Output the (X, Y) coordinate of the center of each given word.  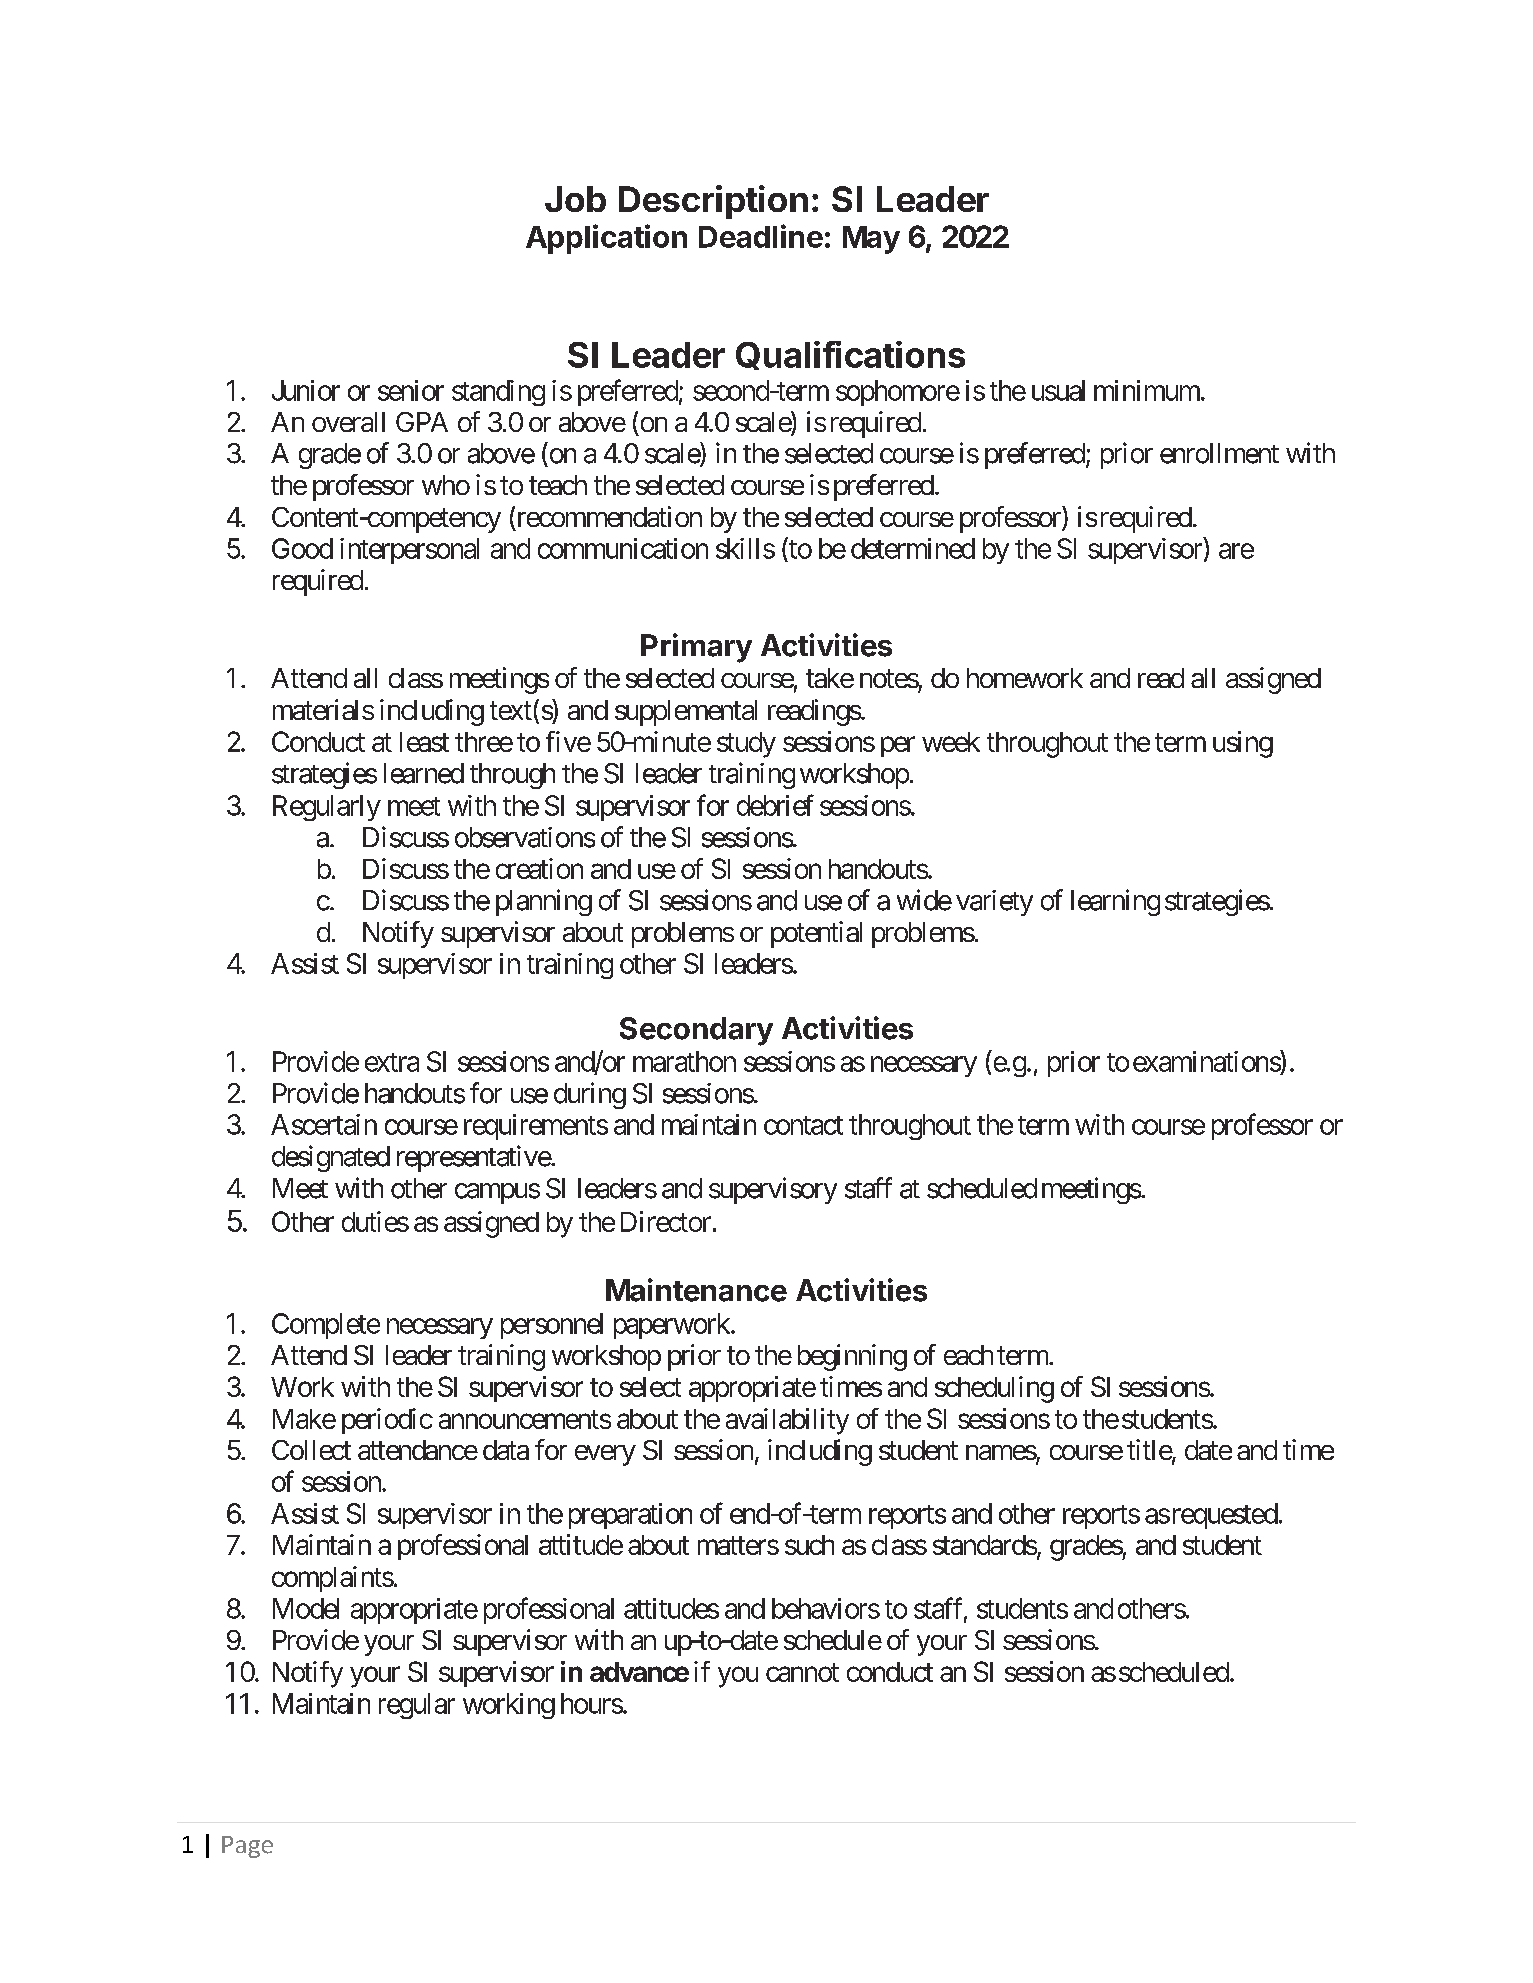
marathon (684, 1061)
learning (1115, 902)
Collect (311, 1450)
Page (247, 1847)
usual (1058, 390)
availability (787, 1421)
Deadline (761, 236)
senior (411, 390)
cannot (802, 1672)
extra (392, 1062)
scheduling (994, 1389)
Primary (696, 648)
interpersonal (409, 551)
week (951, 742)
